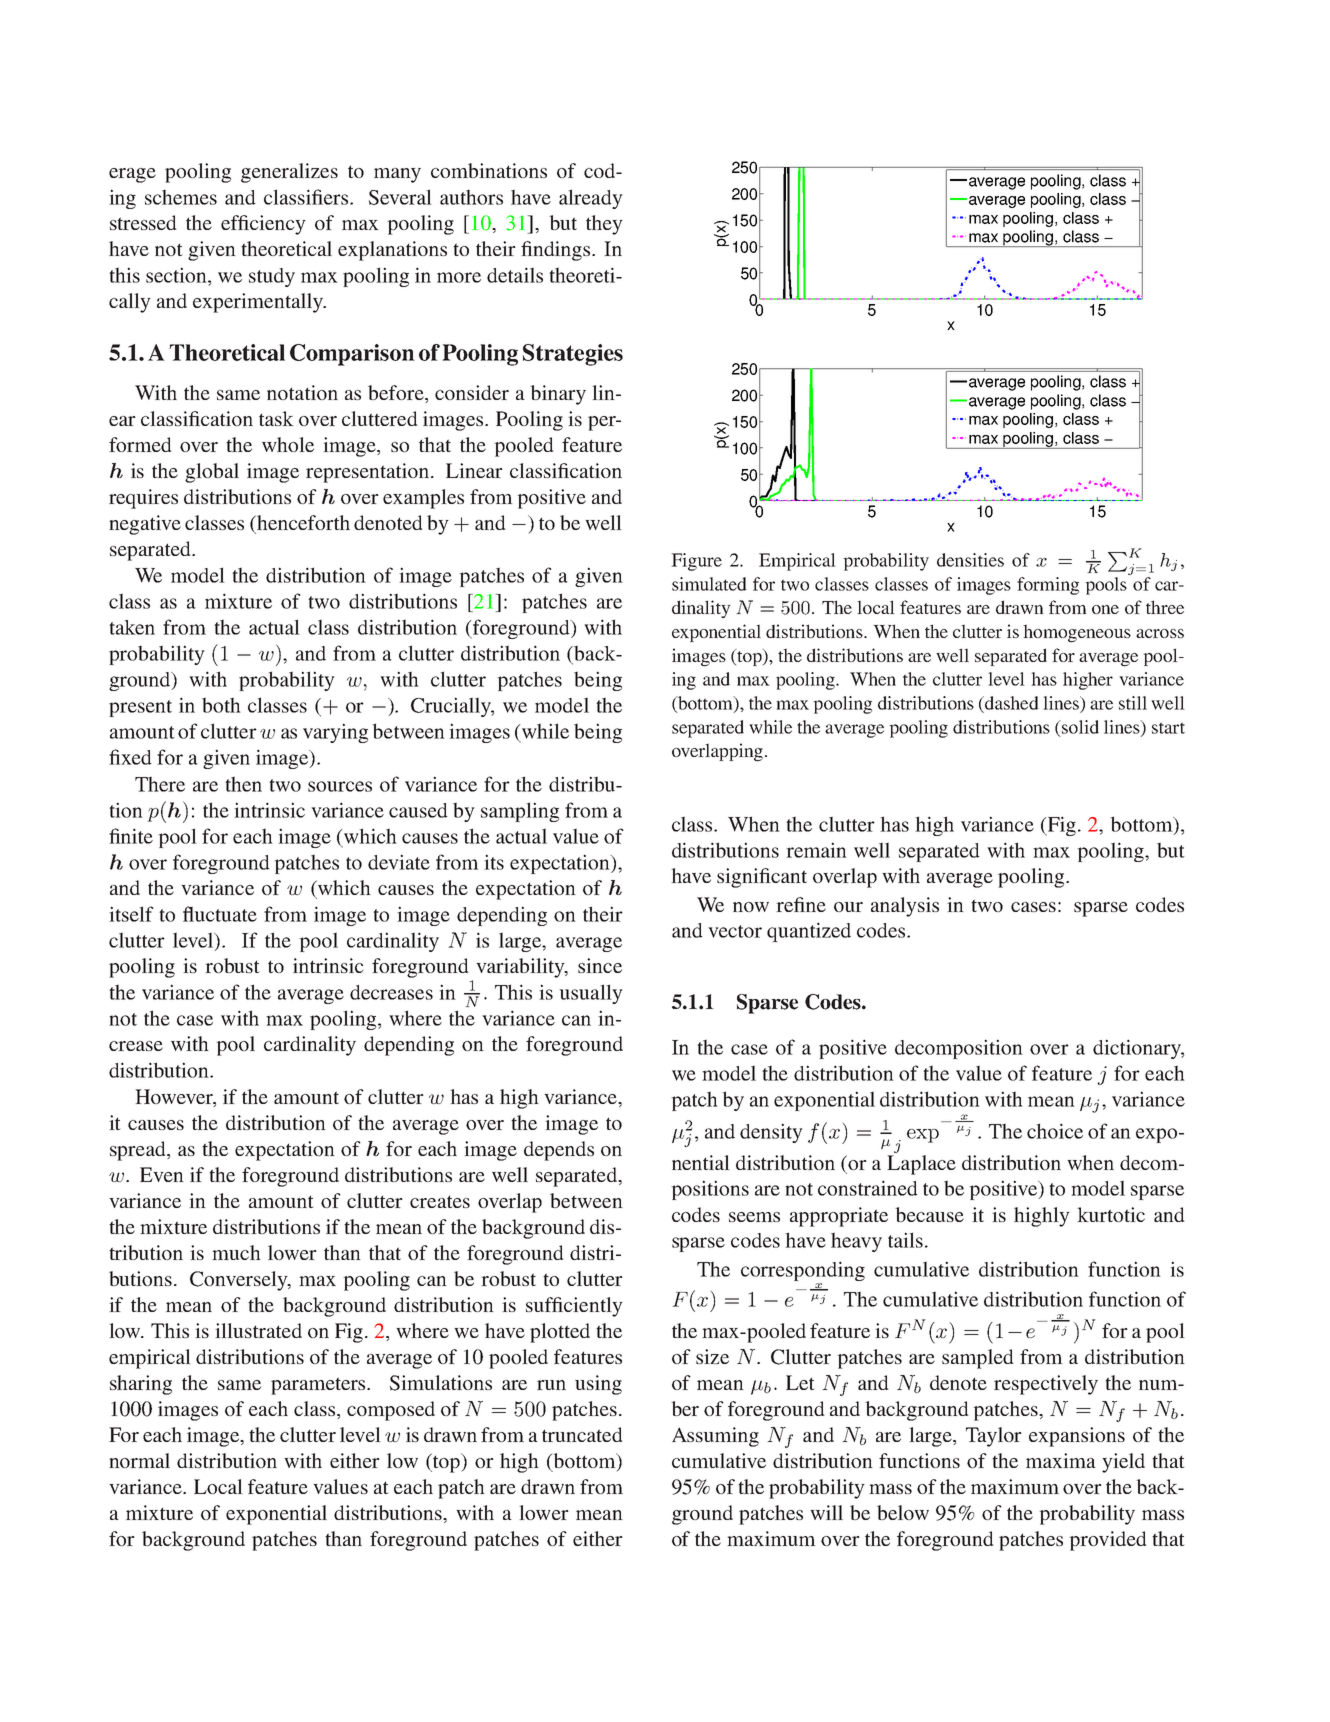 This page has width=1330, height=1722. What do you see at coordinates (263, 225) in the page?
I see `efficiency` at bounding box center [263, 225].
